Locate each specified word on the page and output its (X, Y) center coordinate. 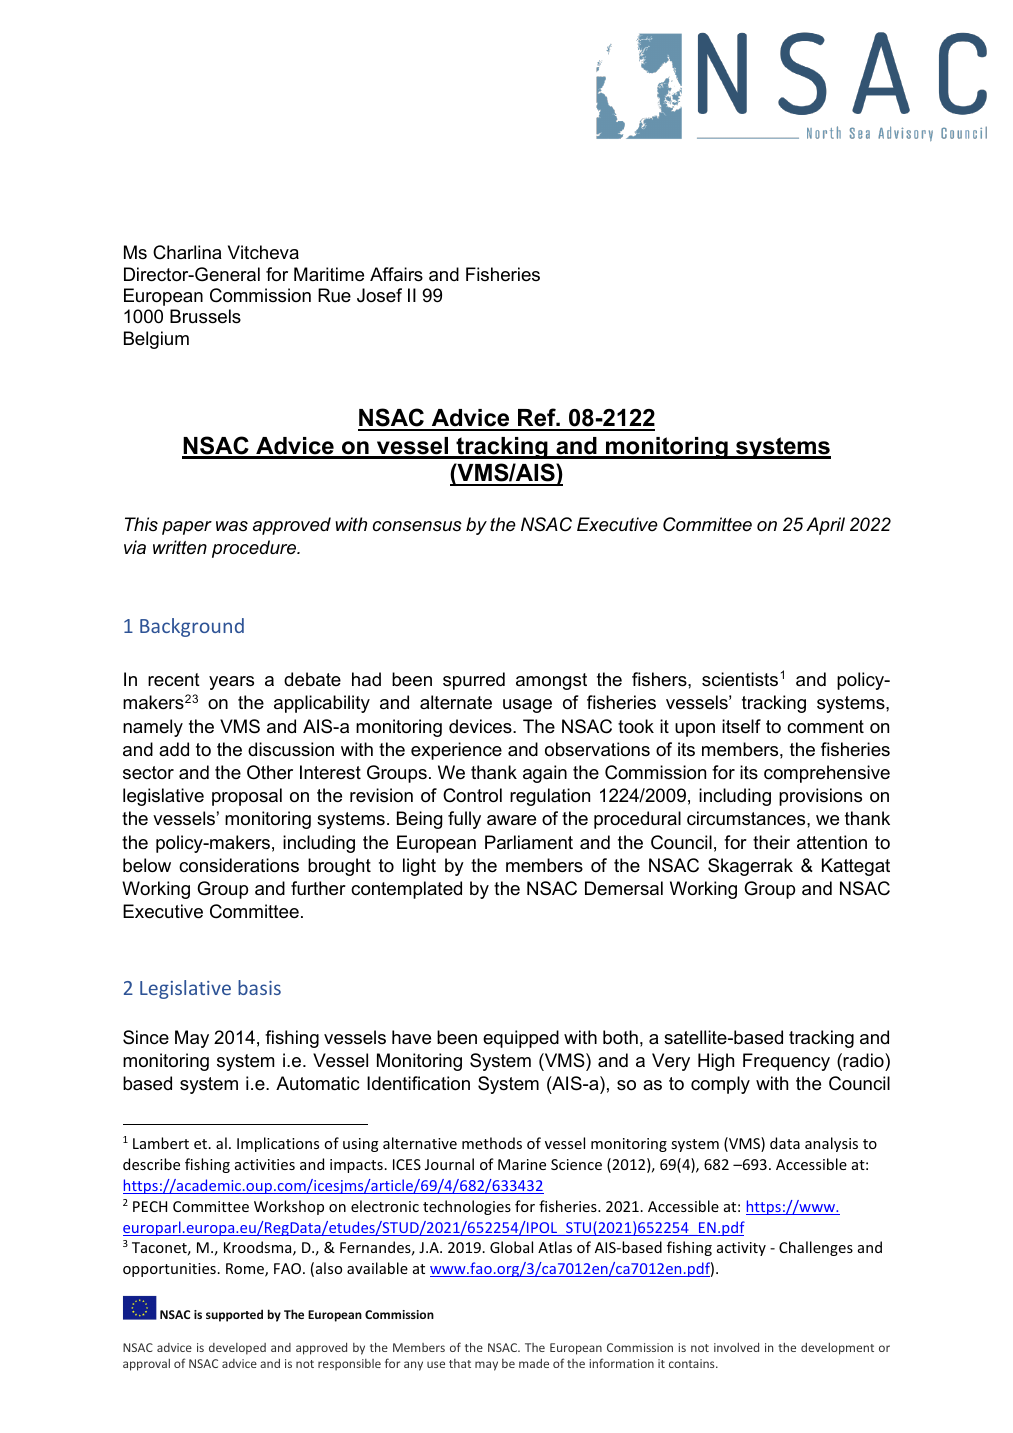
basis (259, 987)
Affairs (396, 274)
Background (192, 627)
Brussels (205, 316)
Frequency (786, 1062)
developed (237, 1349)
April (825, 526)
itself (741, 726)
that (460, 1363)
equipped (521, 1039)
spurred (474, 681)
